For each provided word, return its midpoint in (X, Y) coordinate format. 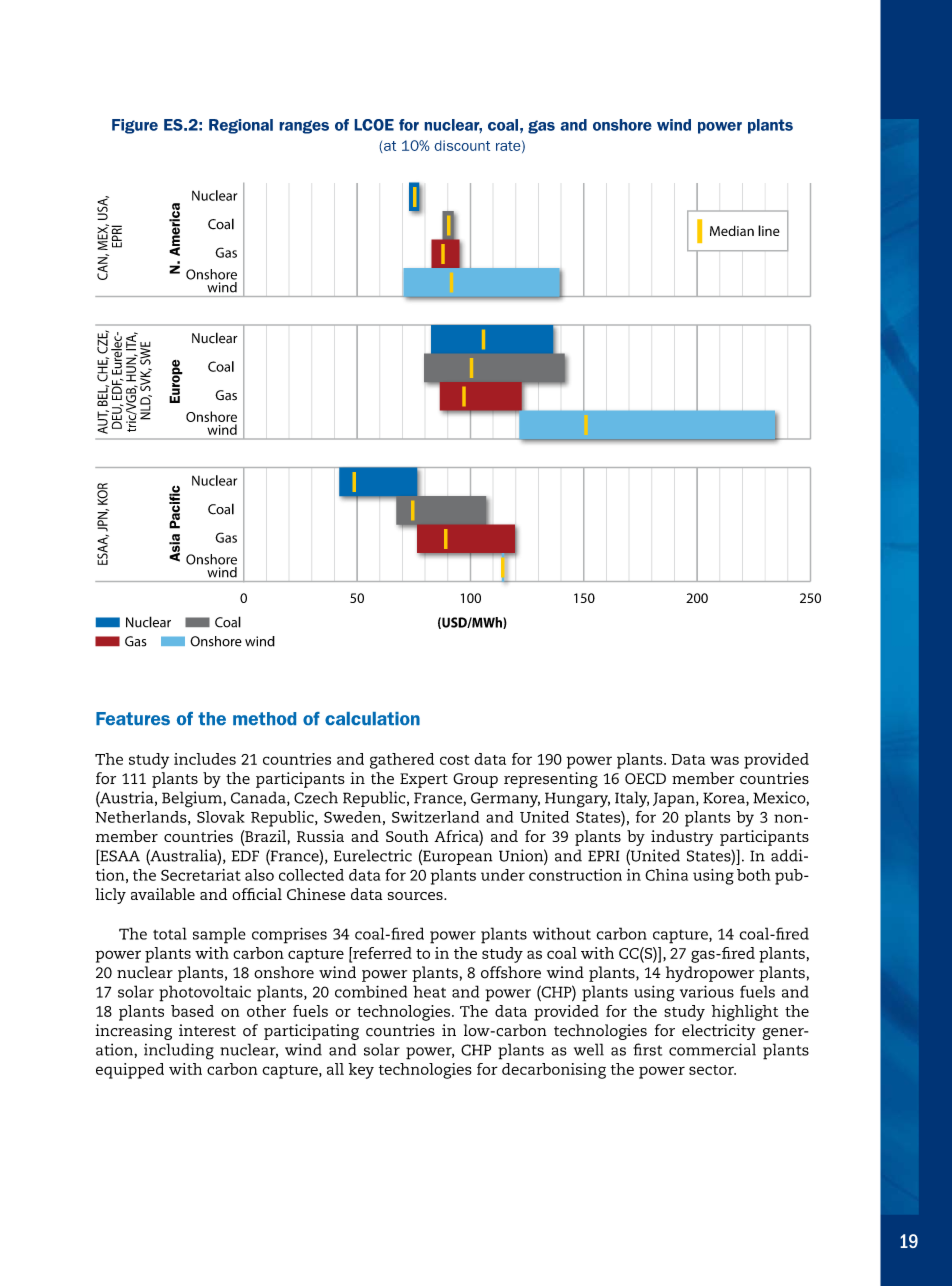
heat (429, 991)
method (264, 718)
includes (205, 759)
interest (207, 1030)
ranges (304, 127)
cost (454, 760)
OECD (645, 779)
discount (462, 145)
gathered (402, 761)
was (724, 760)
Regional (241, 126)
